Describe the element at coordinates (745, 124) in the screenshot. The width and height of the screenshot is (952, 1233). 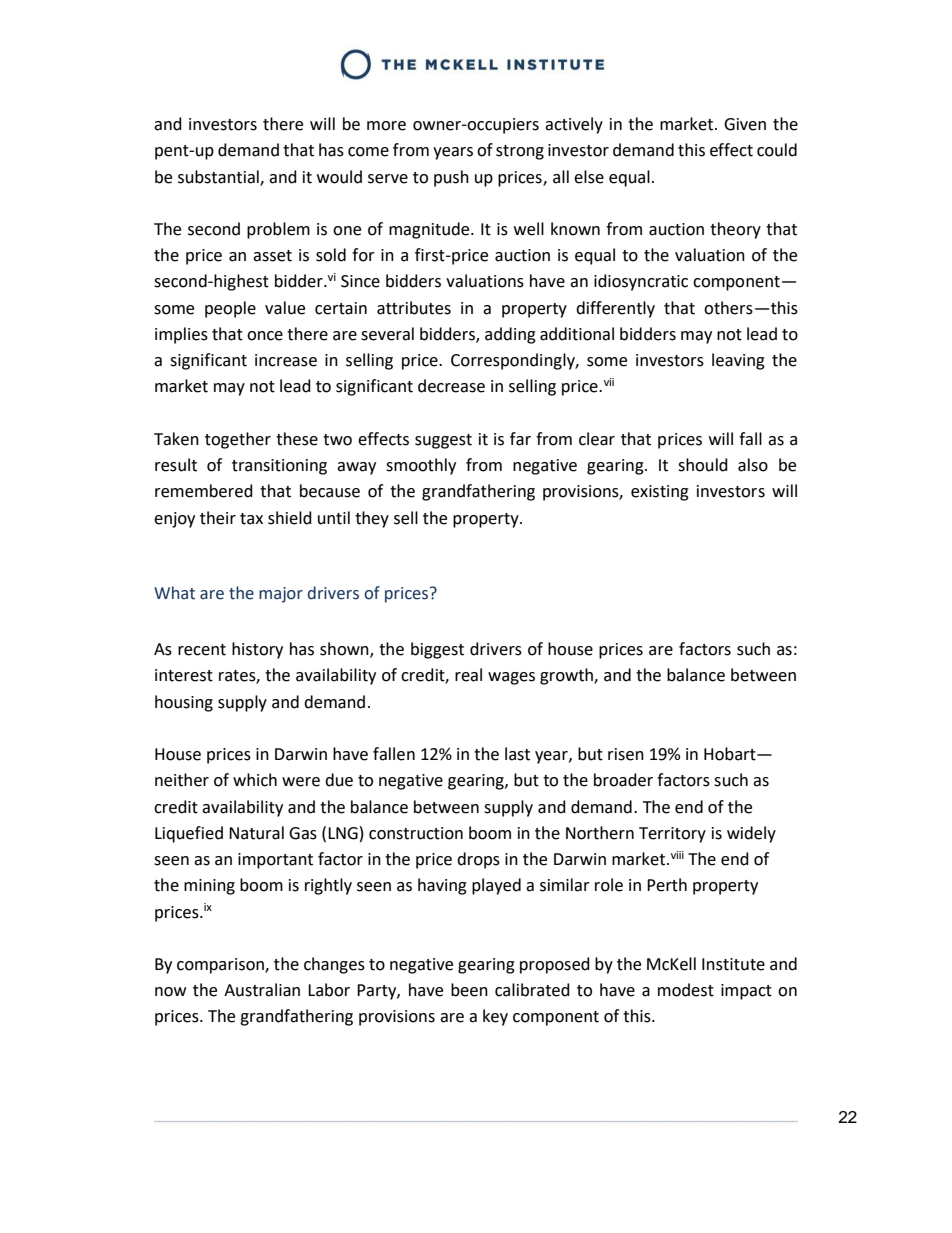
I see `Given` at that location.
